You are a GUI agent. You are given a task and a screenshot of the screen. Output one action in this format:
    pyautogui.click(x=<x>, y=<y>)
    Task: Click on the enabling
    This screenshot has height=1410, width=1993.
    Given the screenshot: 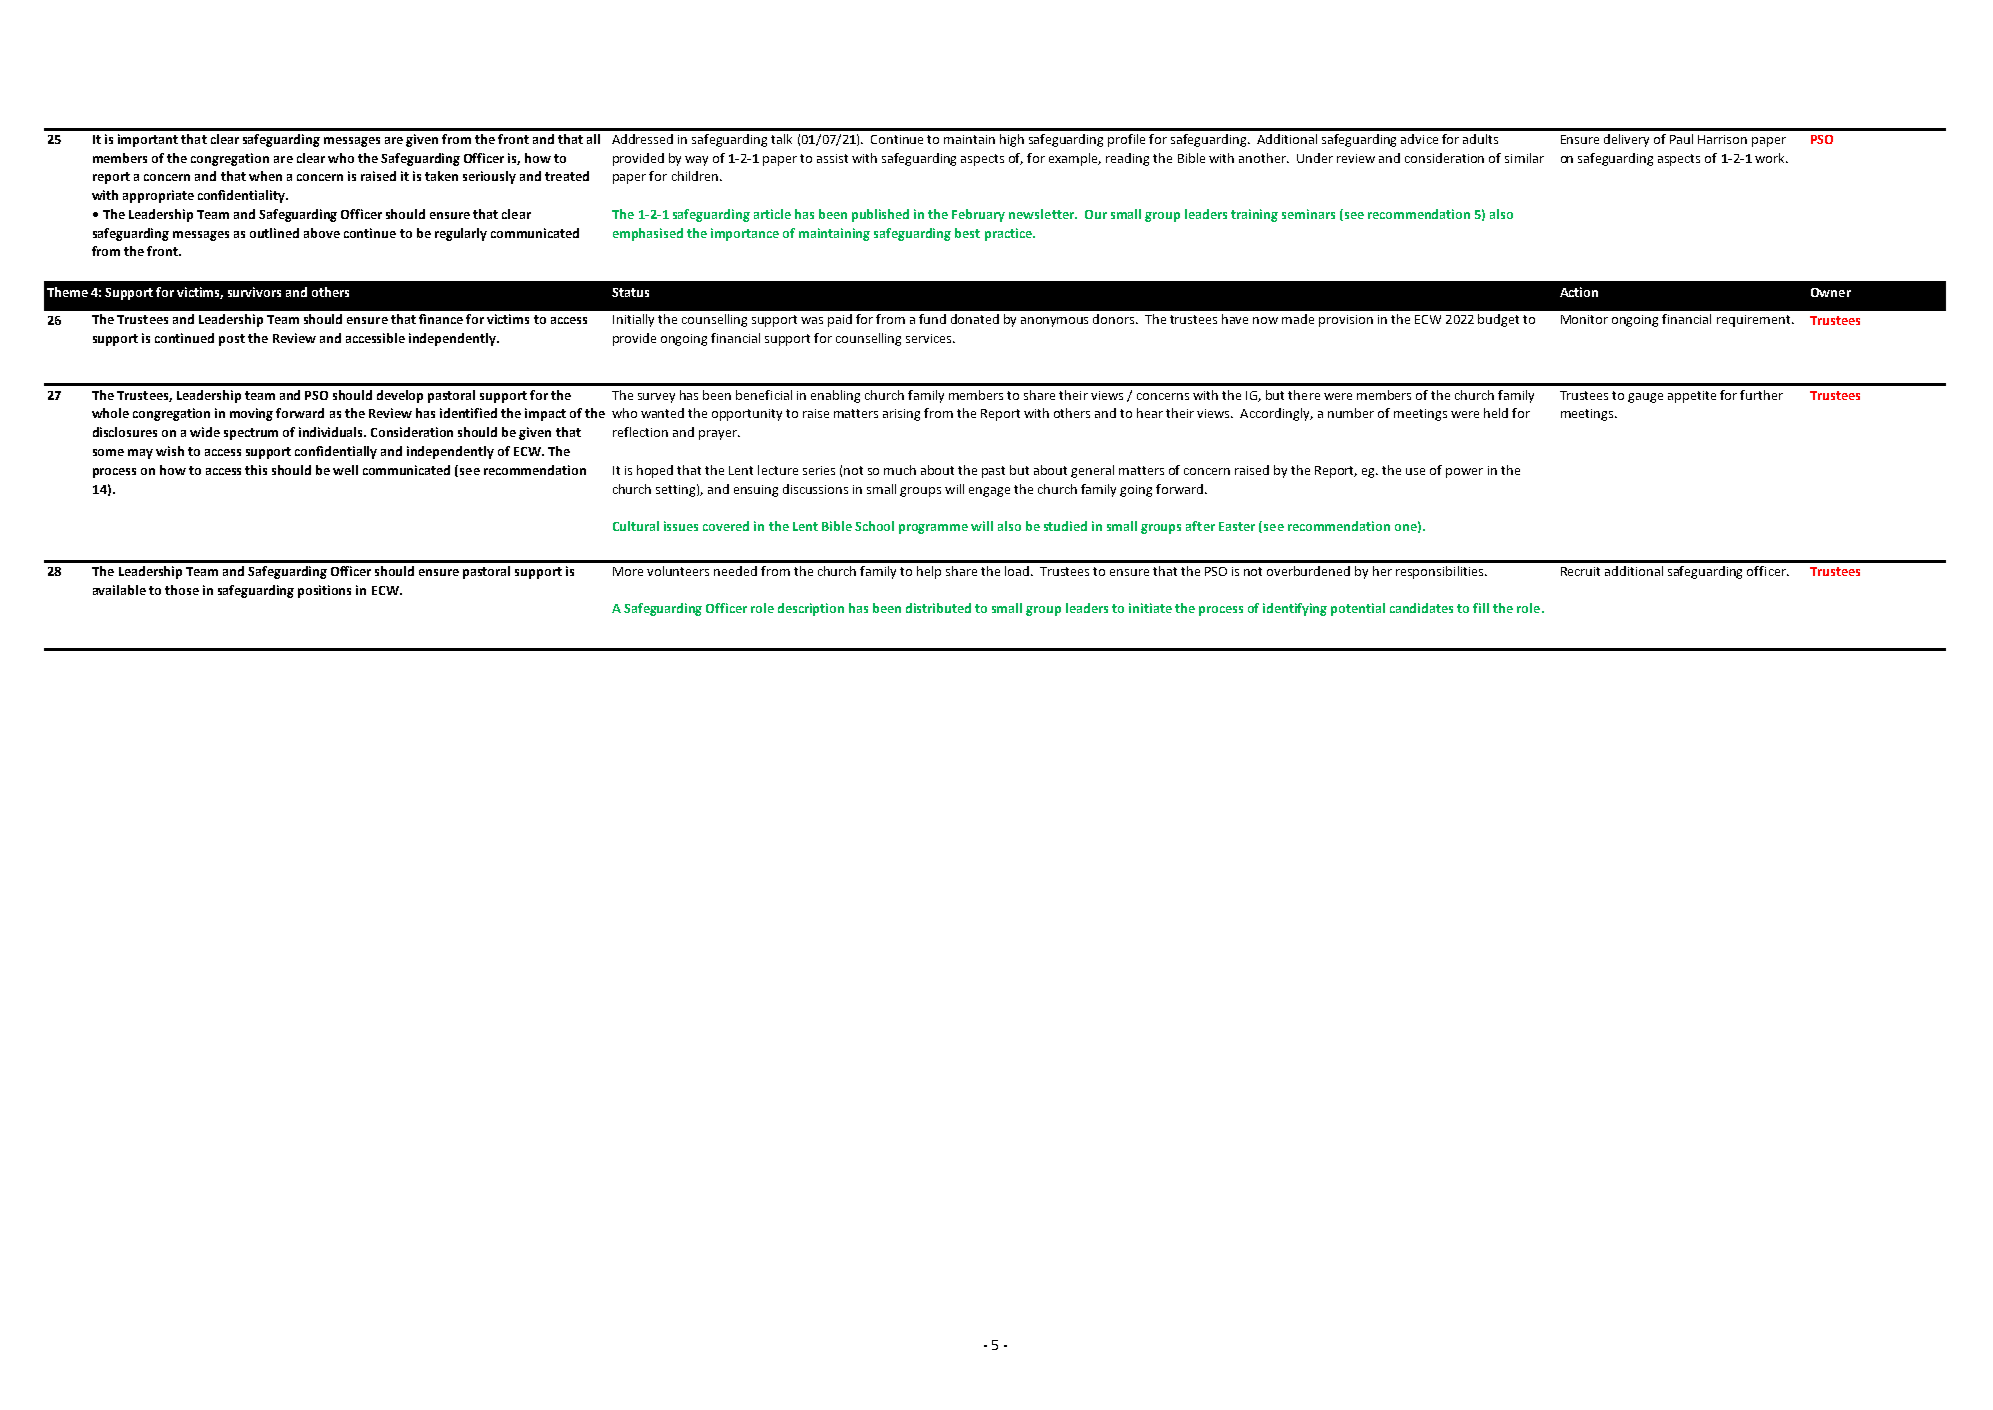 What is the action you would take?
    pyautogui.click(x=835, y=396)
